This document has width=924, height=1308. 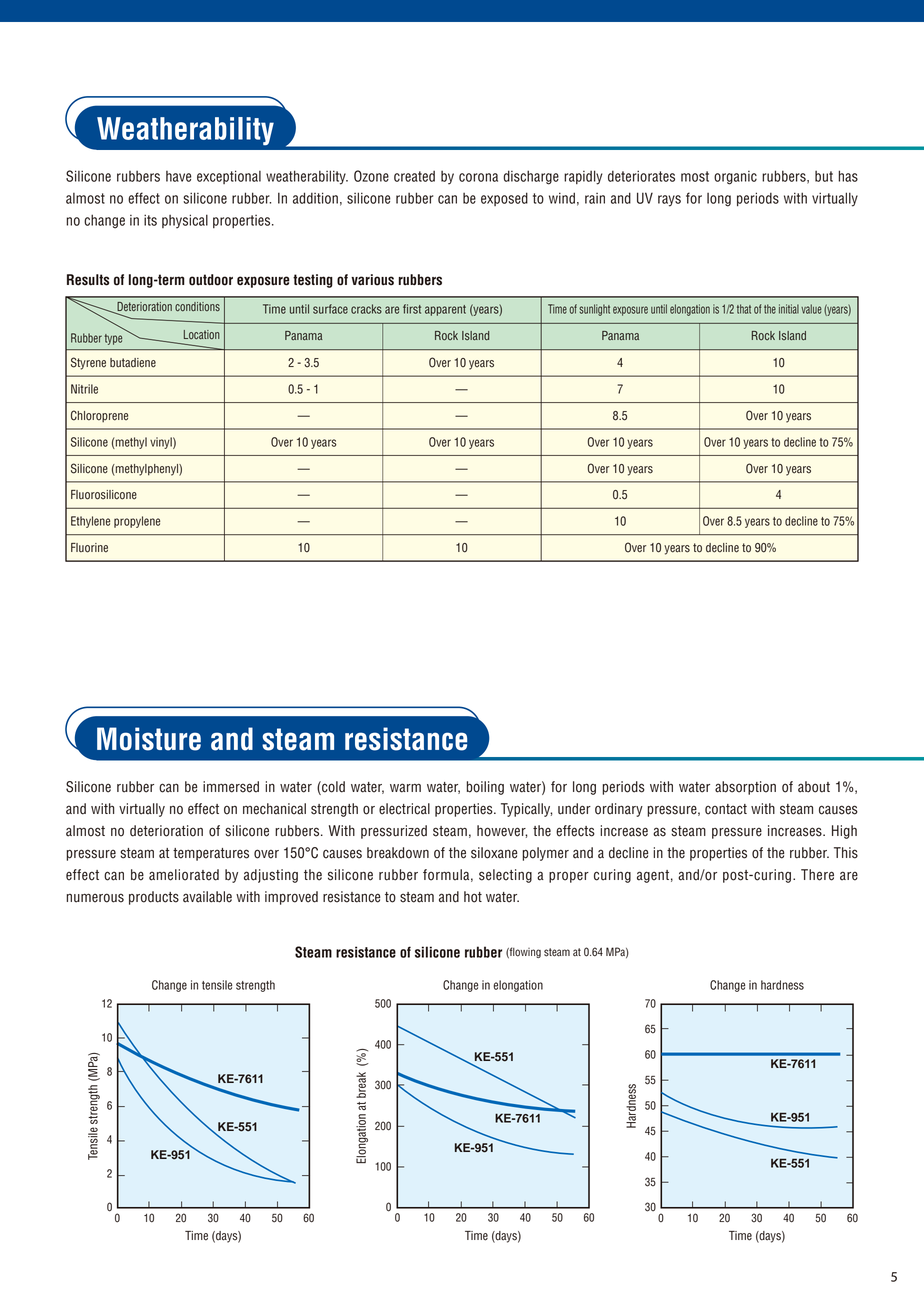 I want to click on Ethylene, so click(x=90, y=522).
